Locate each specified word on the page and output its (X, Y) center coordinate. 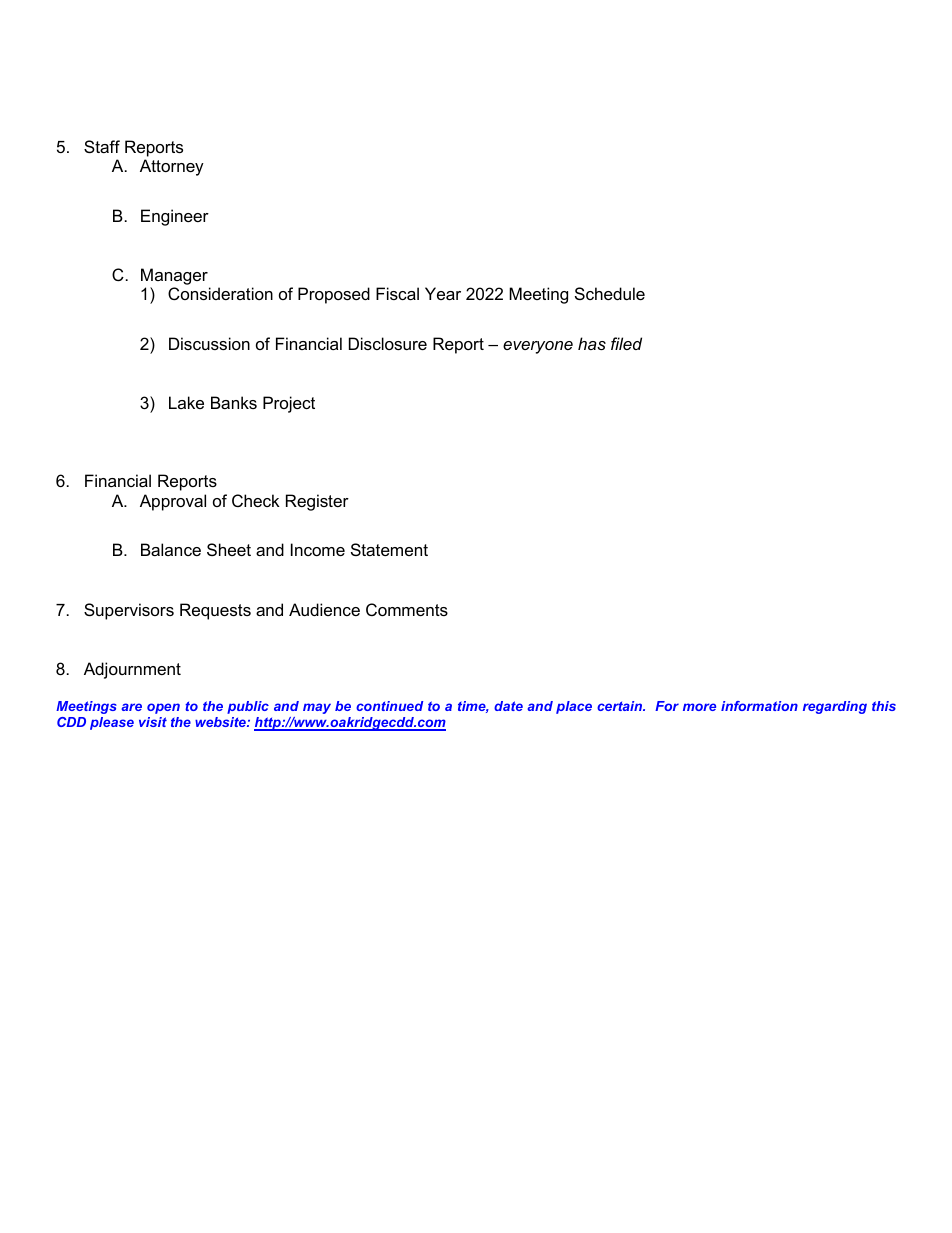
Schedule (610, 293)
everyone (538, 347)
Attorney (172, 167)
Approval (173, 502)
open (163, 708)
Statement (389, 549)
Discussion (209, 343)
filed (626, 343)
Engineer (175, 217)
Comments (407, 609)
